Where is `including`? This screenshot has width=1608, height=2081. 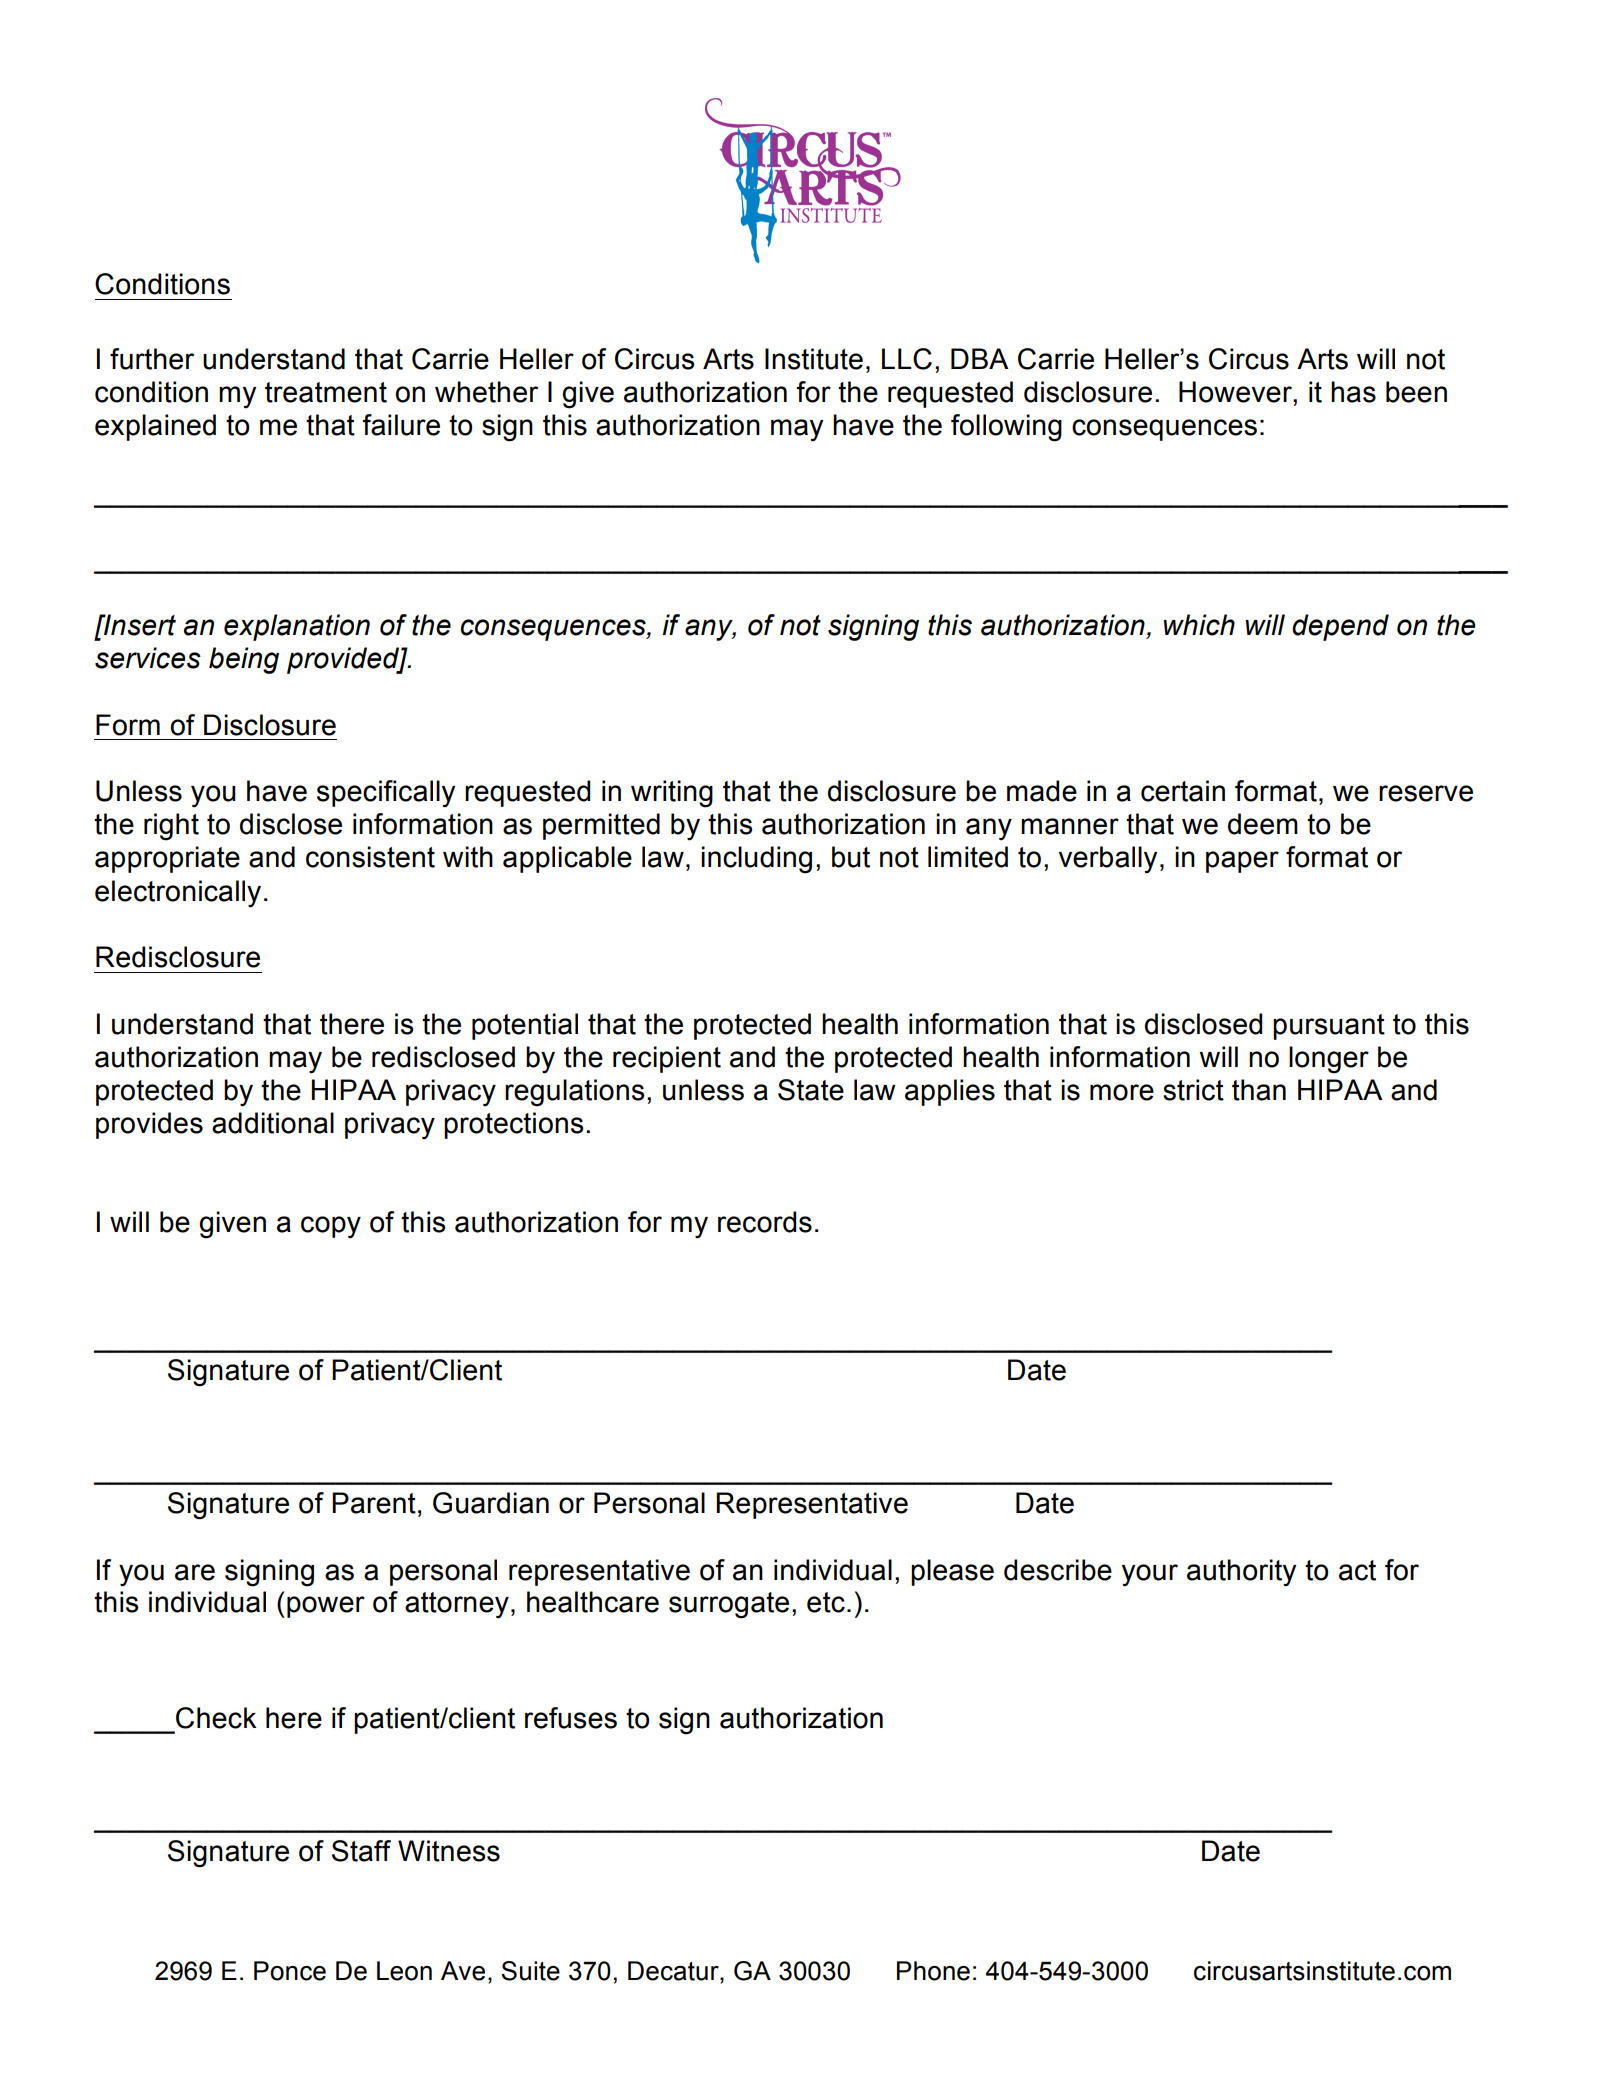 including is located at coordinates (756, 860).
